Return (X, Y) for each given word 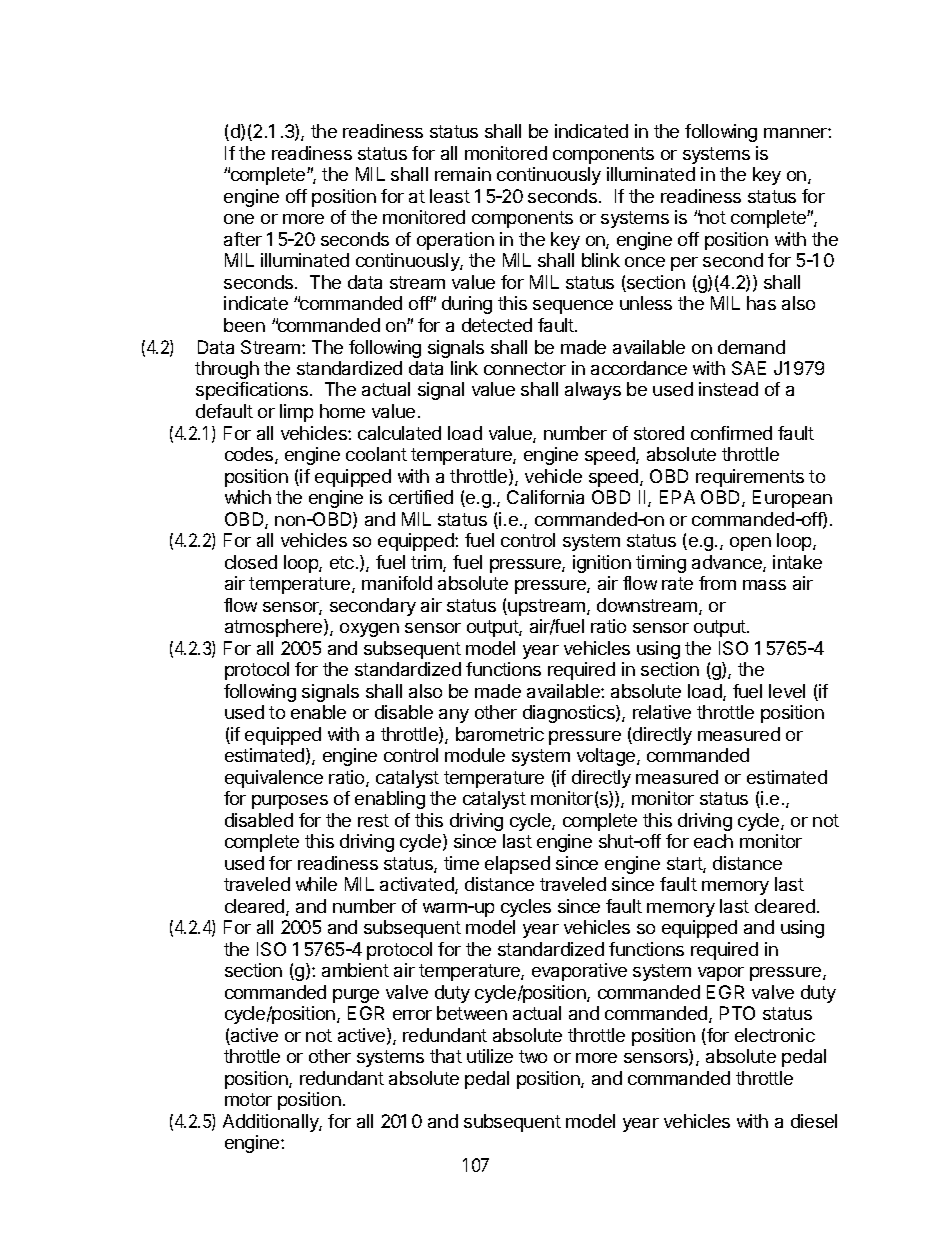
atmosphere (275, 628)
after (243, 239)
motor (248, 1099)
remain (463, 174)
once (645, 262)
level (787, 691)
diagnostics (570, 714)
